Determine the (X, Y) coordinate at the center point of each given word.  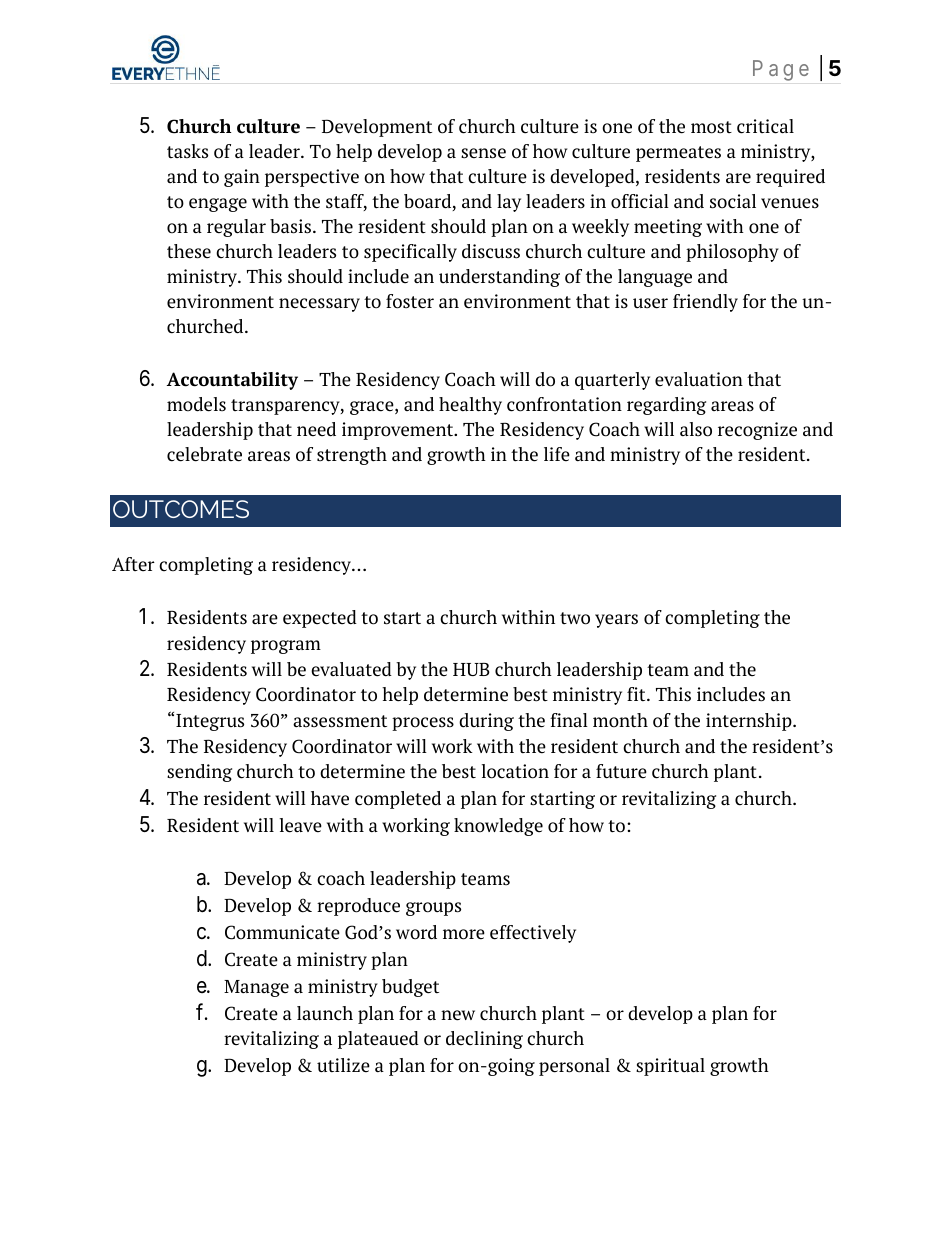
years (616, 621)
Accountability (232, 381)
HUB (471, 669)
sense (483, 153)
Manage (256, 988)
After (133, 564)
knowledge (498, 827)
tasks (187, 151)
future (621, 771)
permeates (678, 154)
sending (199, 773)
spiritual (670, 1067)
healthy (470, 406)
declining (484, 1040)
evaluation (699, 379)
